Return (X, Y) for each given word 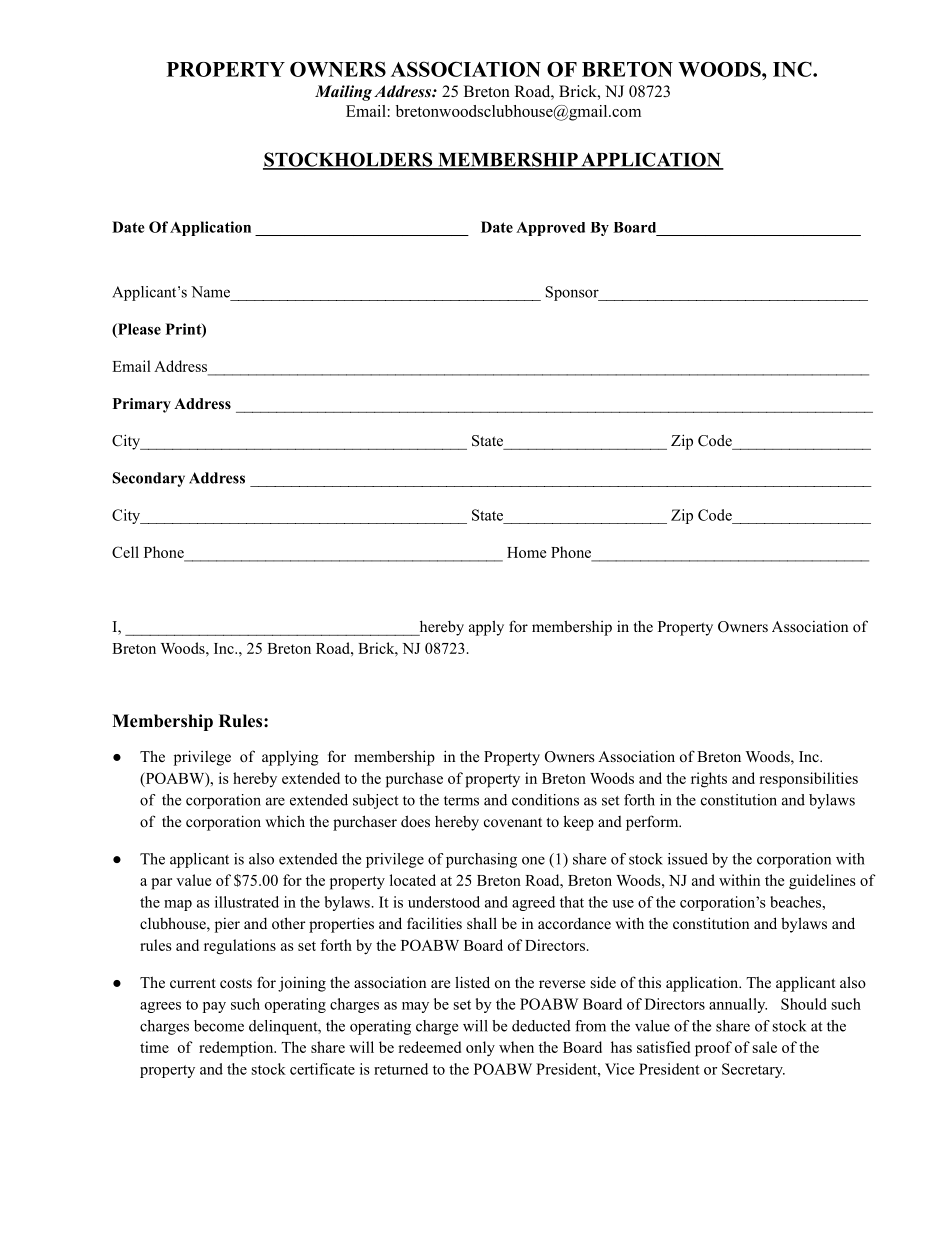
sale (765, 1047)
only (480, 1049)
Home (526, 552)
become (219, 1026)
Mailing (343, 93)
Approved (550, 228)
